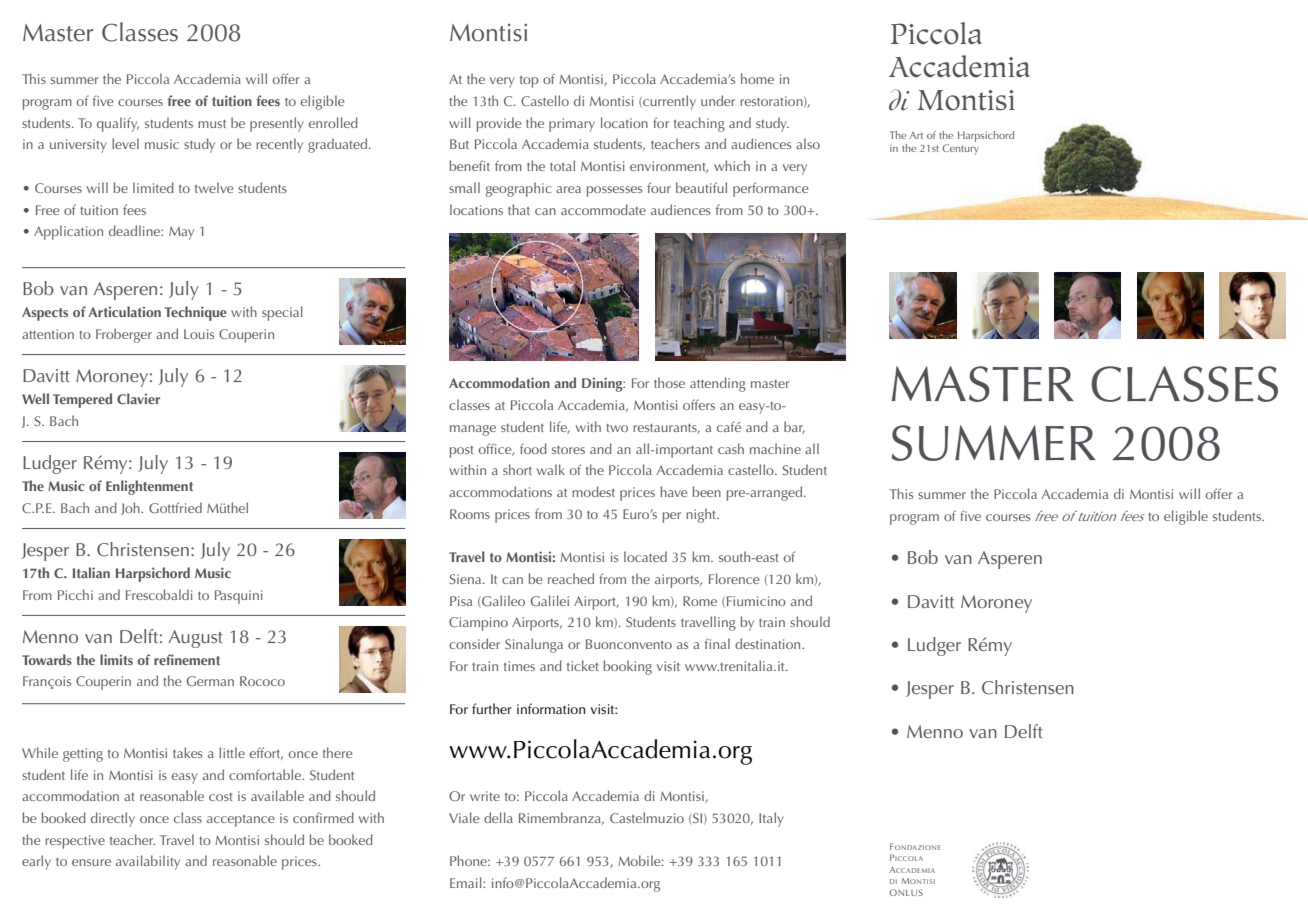 Image resolution: width=1308 pixels, height=924 pixels. I want to click on provide, so click(499, 124).
